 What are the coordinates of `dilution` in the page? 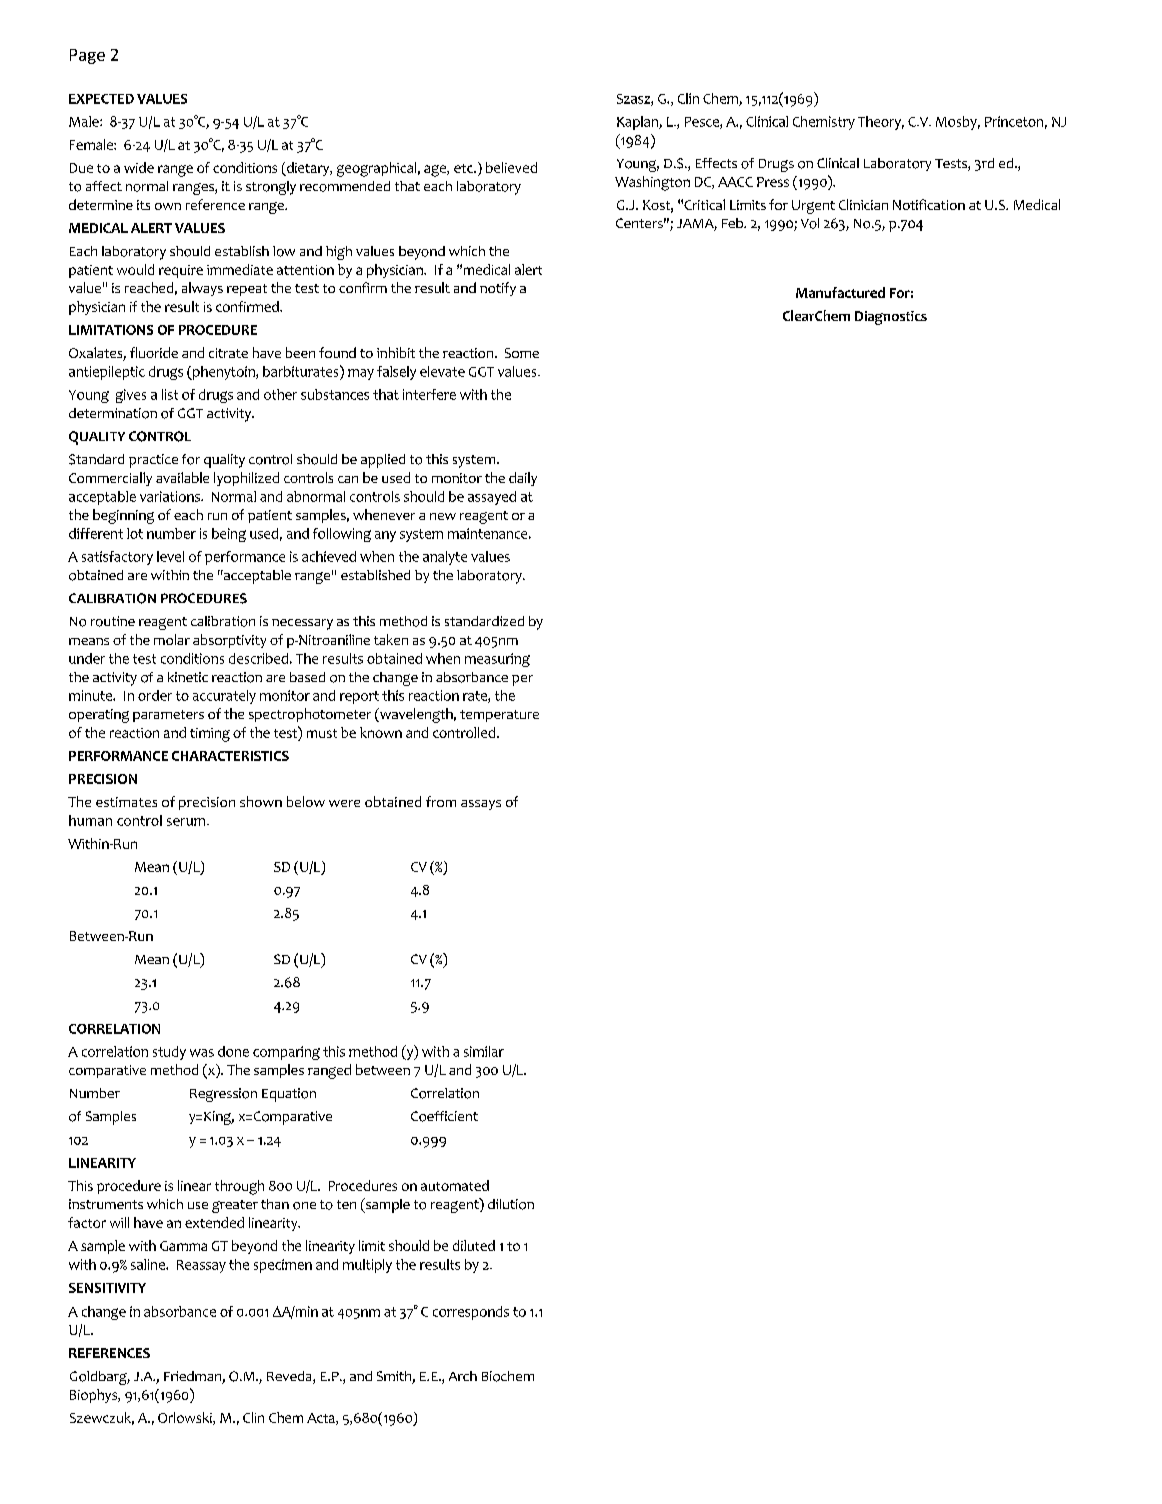 It's located at (511, 1204).
